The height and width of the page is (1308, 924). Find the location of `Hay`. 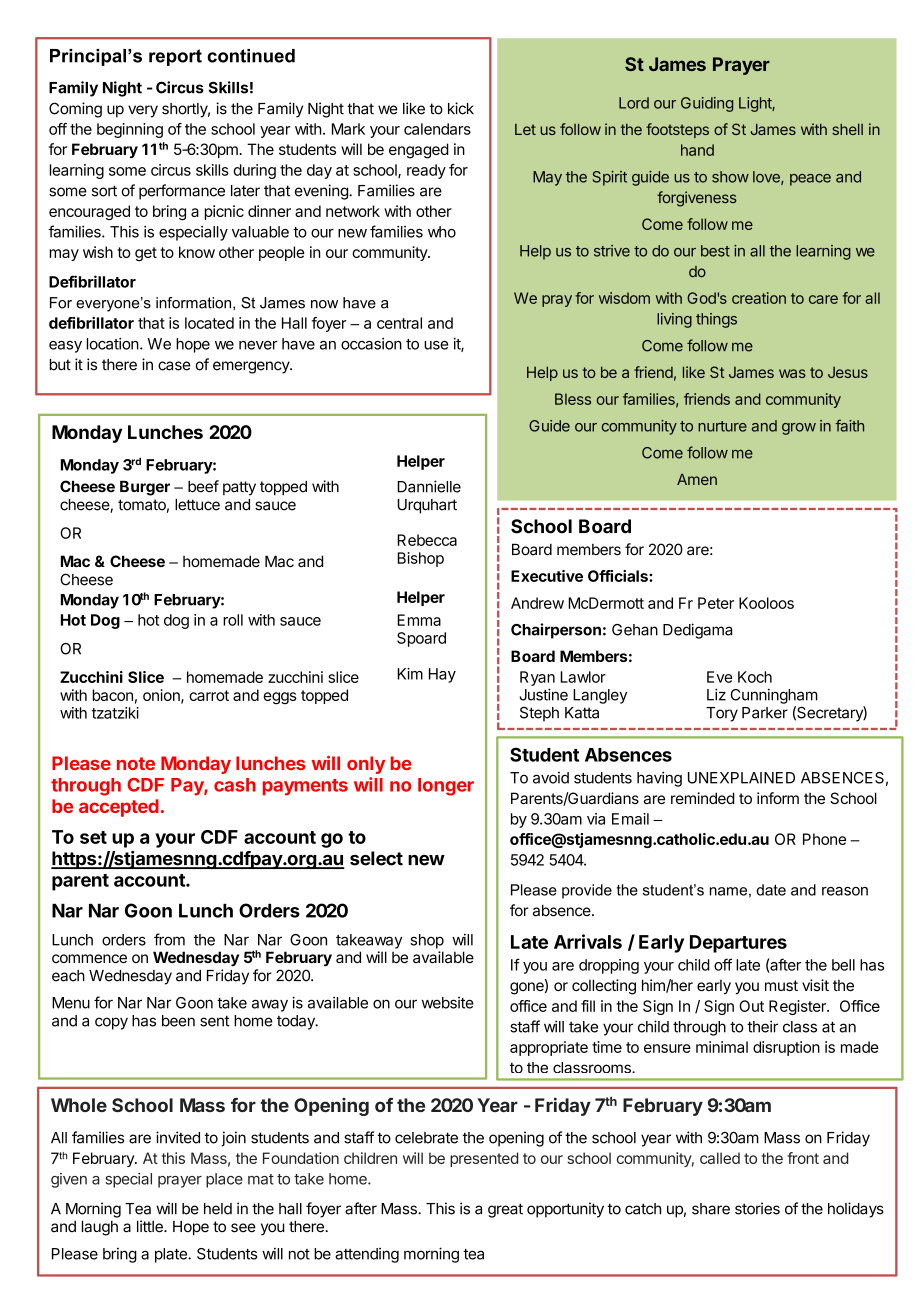

Hay is located at coordinates (442, 675).
